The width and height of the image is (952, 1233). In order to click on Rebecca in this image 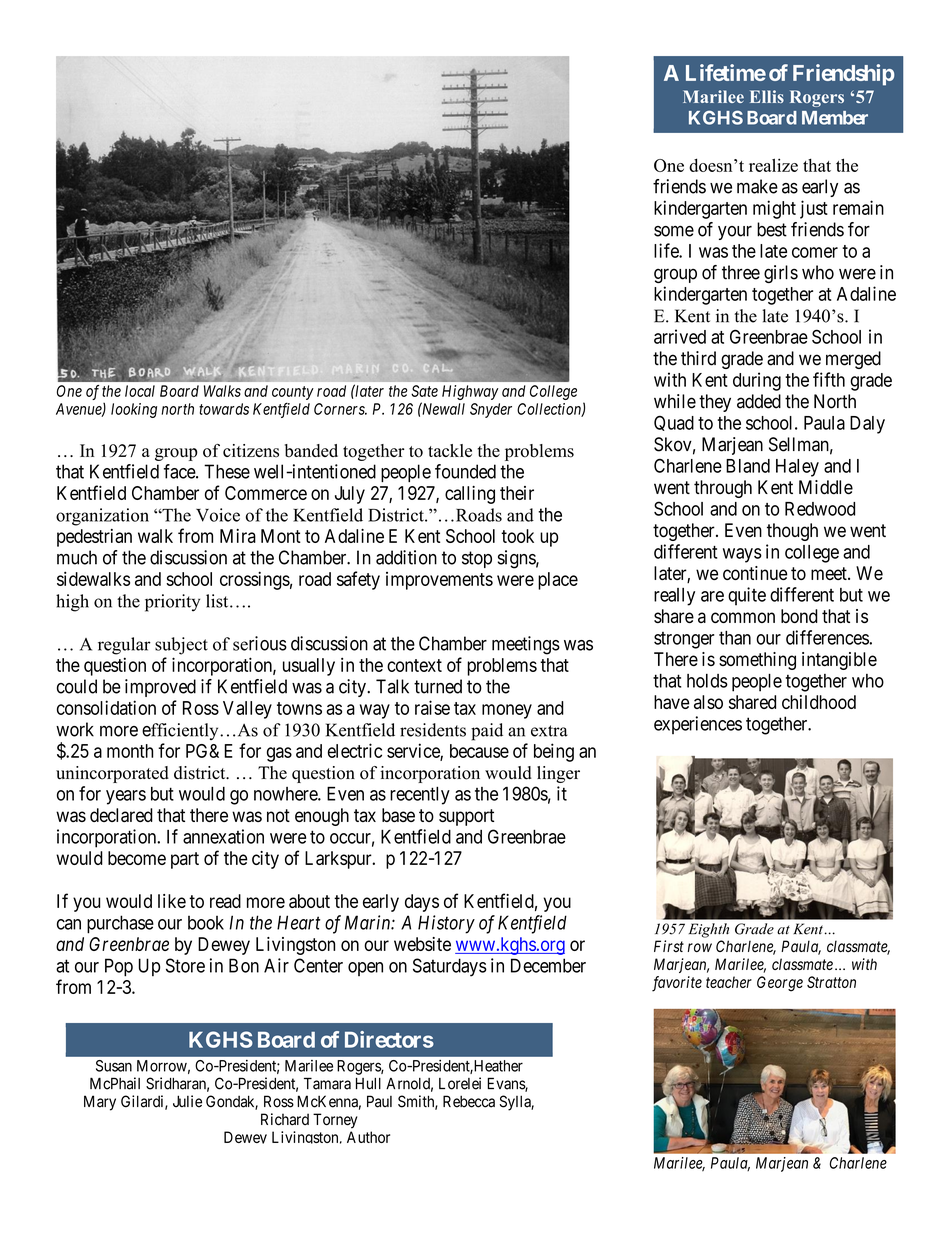, I will do `click(469, 1101)`.
